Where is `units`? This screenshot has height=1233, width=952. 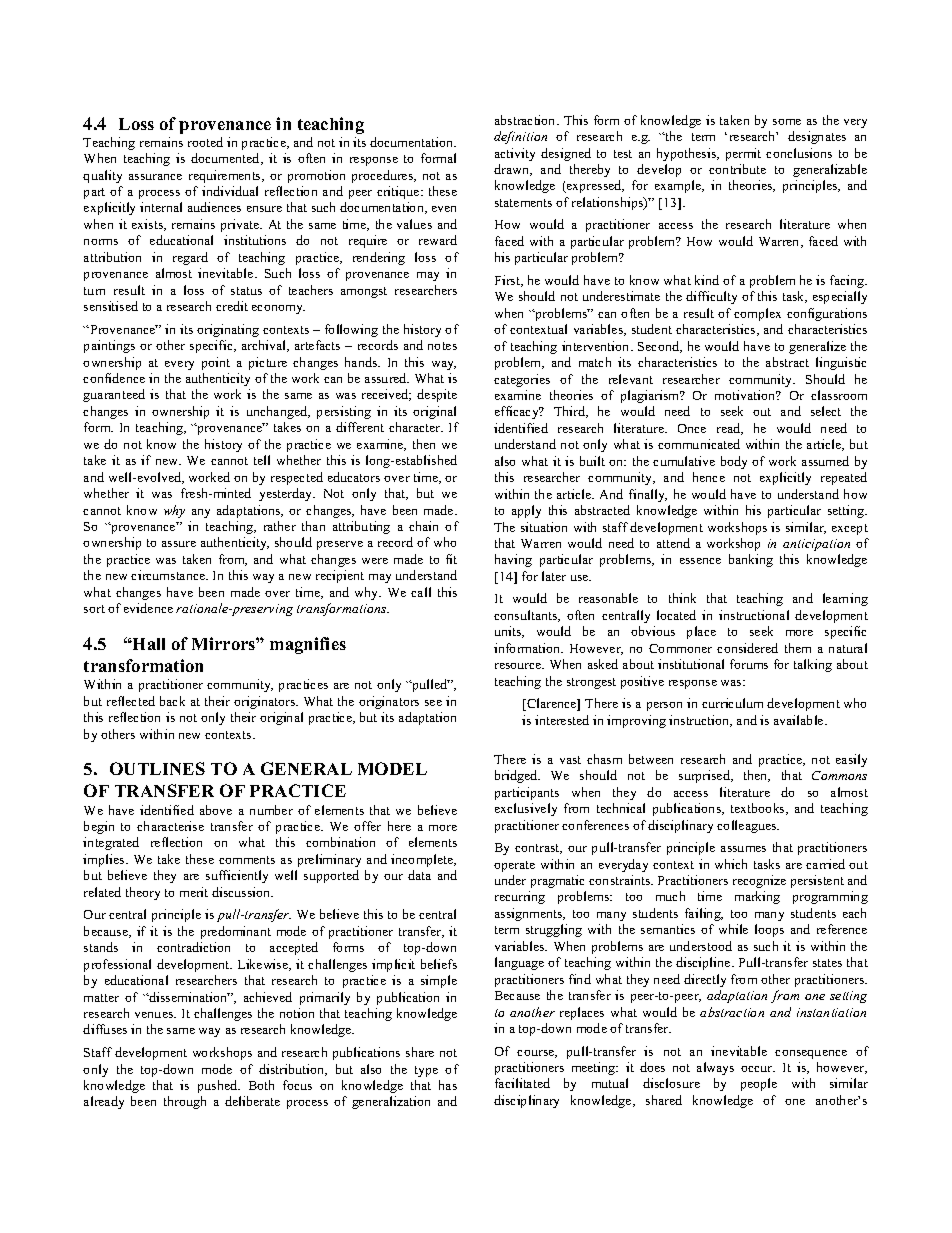 units is located at coordinates (509, 632).
